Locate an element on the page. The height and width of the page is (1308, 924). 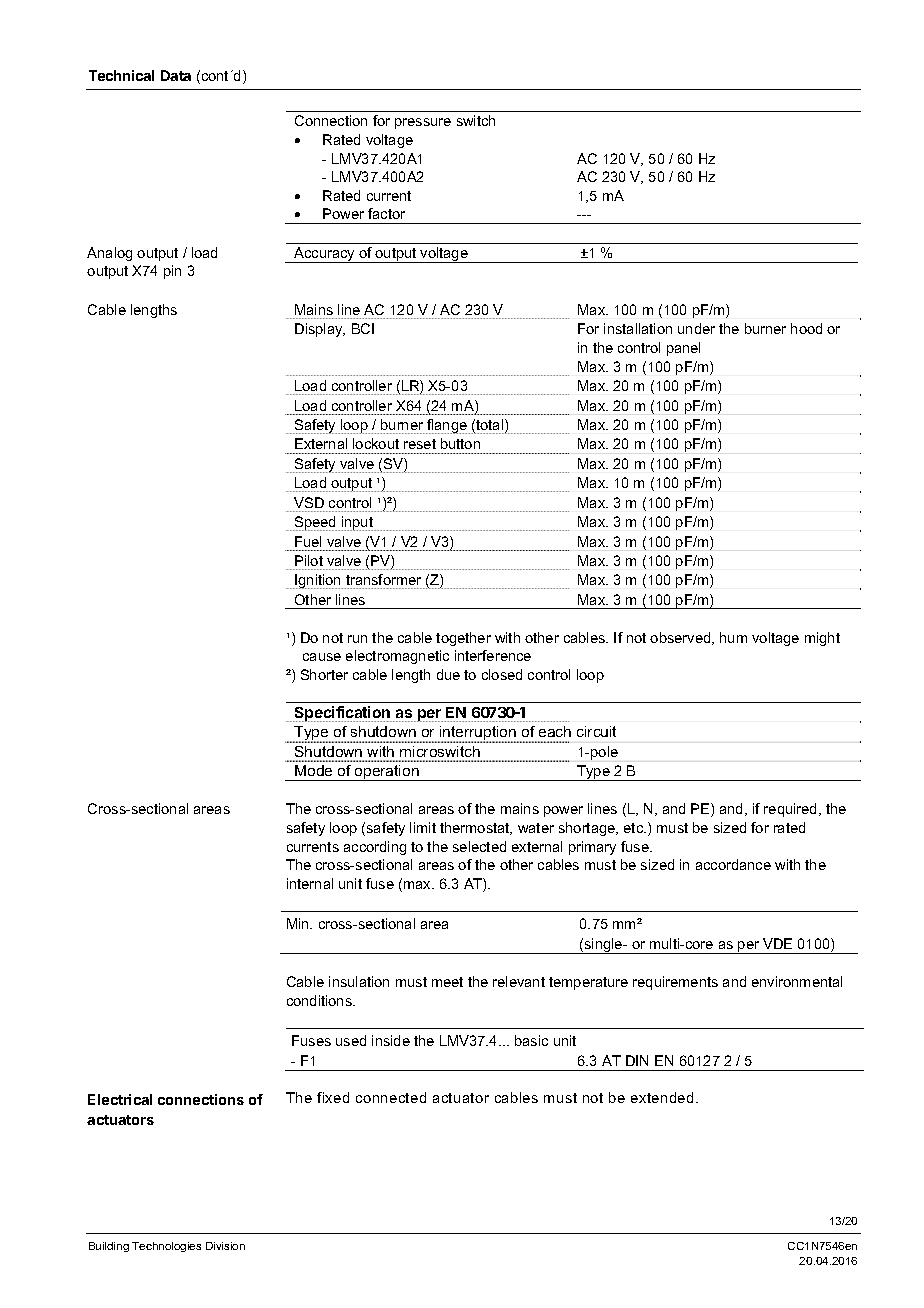
hum is located at coordinates (733, 637).
